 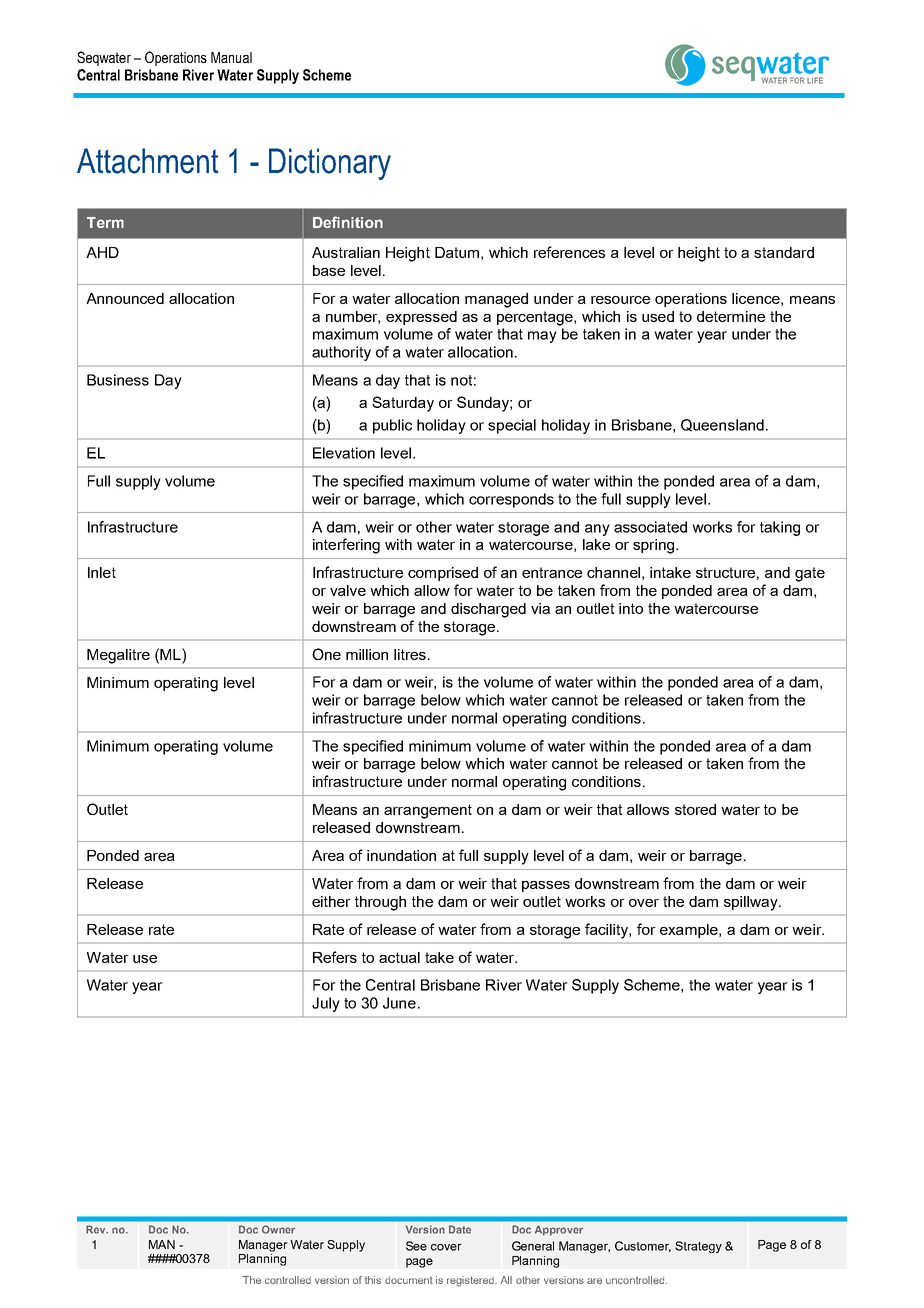 I want to click on Business, so click(x=118, y=380).
